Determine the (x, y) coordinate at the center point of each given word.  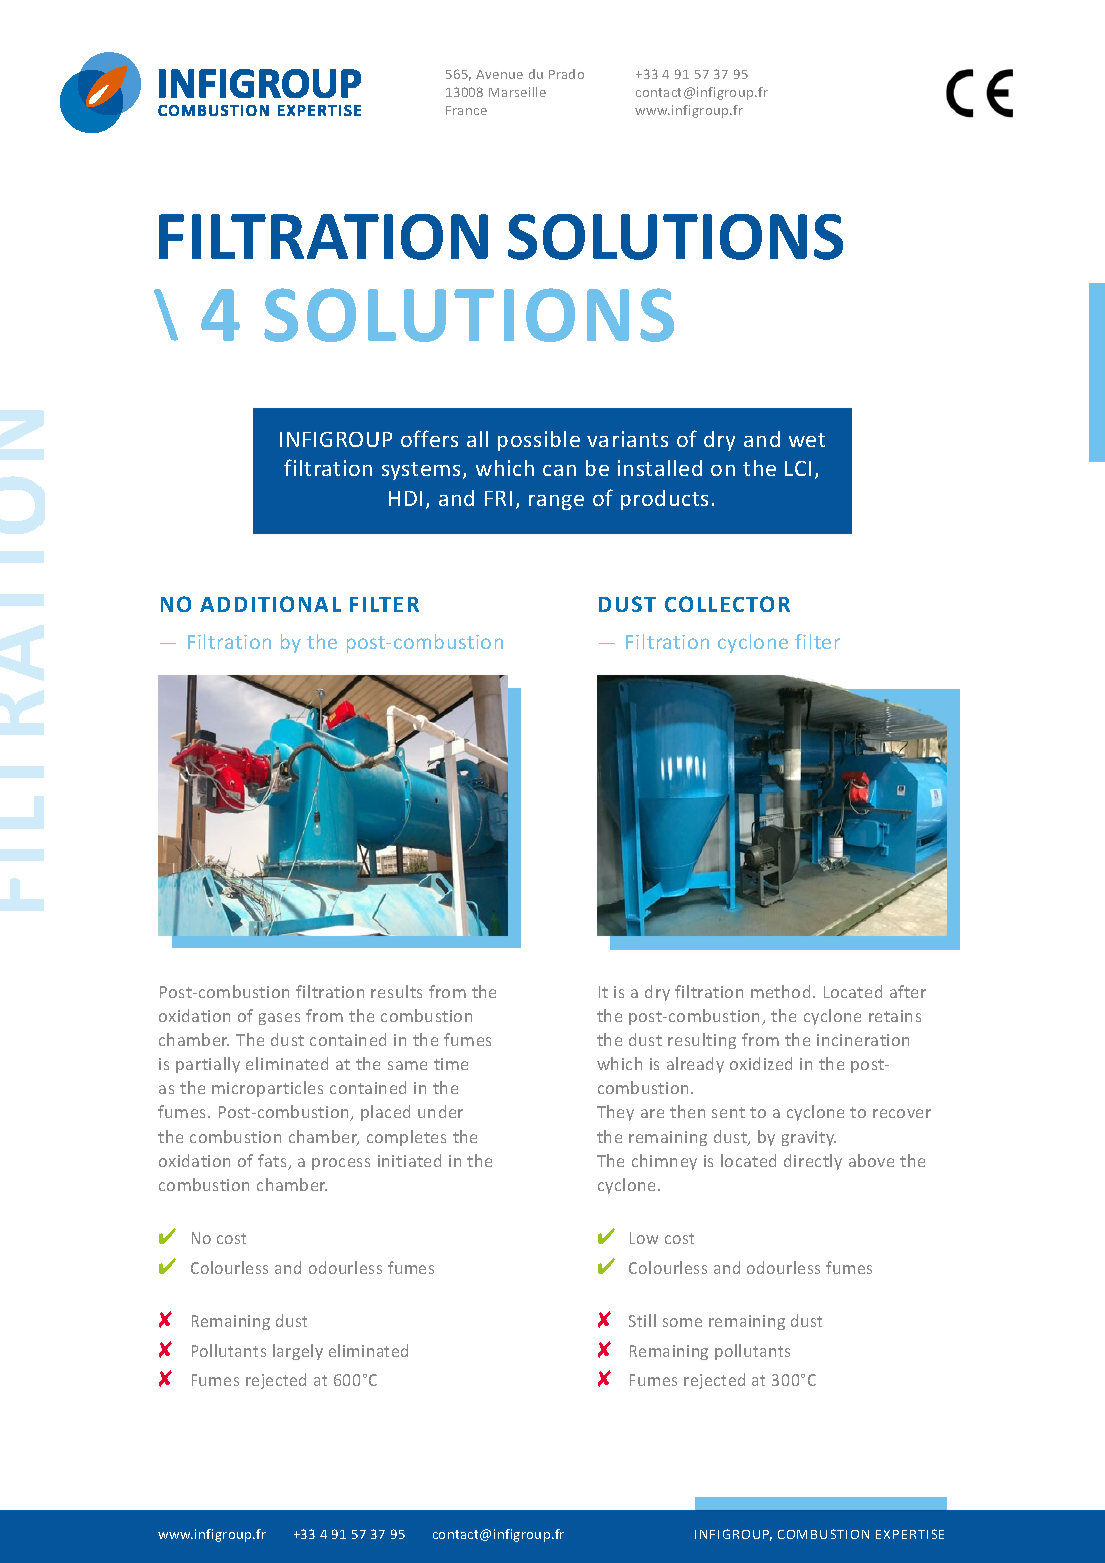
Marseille (517, 92)
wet (807, 440)
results (396, 991)
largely (298, 1352)
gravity (809, 1138)
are (652, 1113)
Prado (566, 74)
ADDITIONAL (270, 604)
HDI (405, 498)
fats (273, 1162)
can (559, 470)
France (466, 110)
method (780, 991)
